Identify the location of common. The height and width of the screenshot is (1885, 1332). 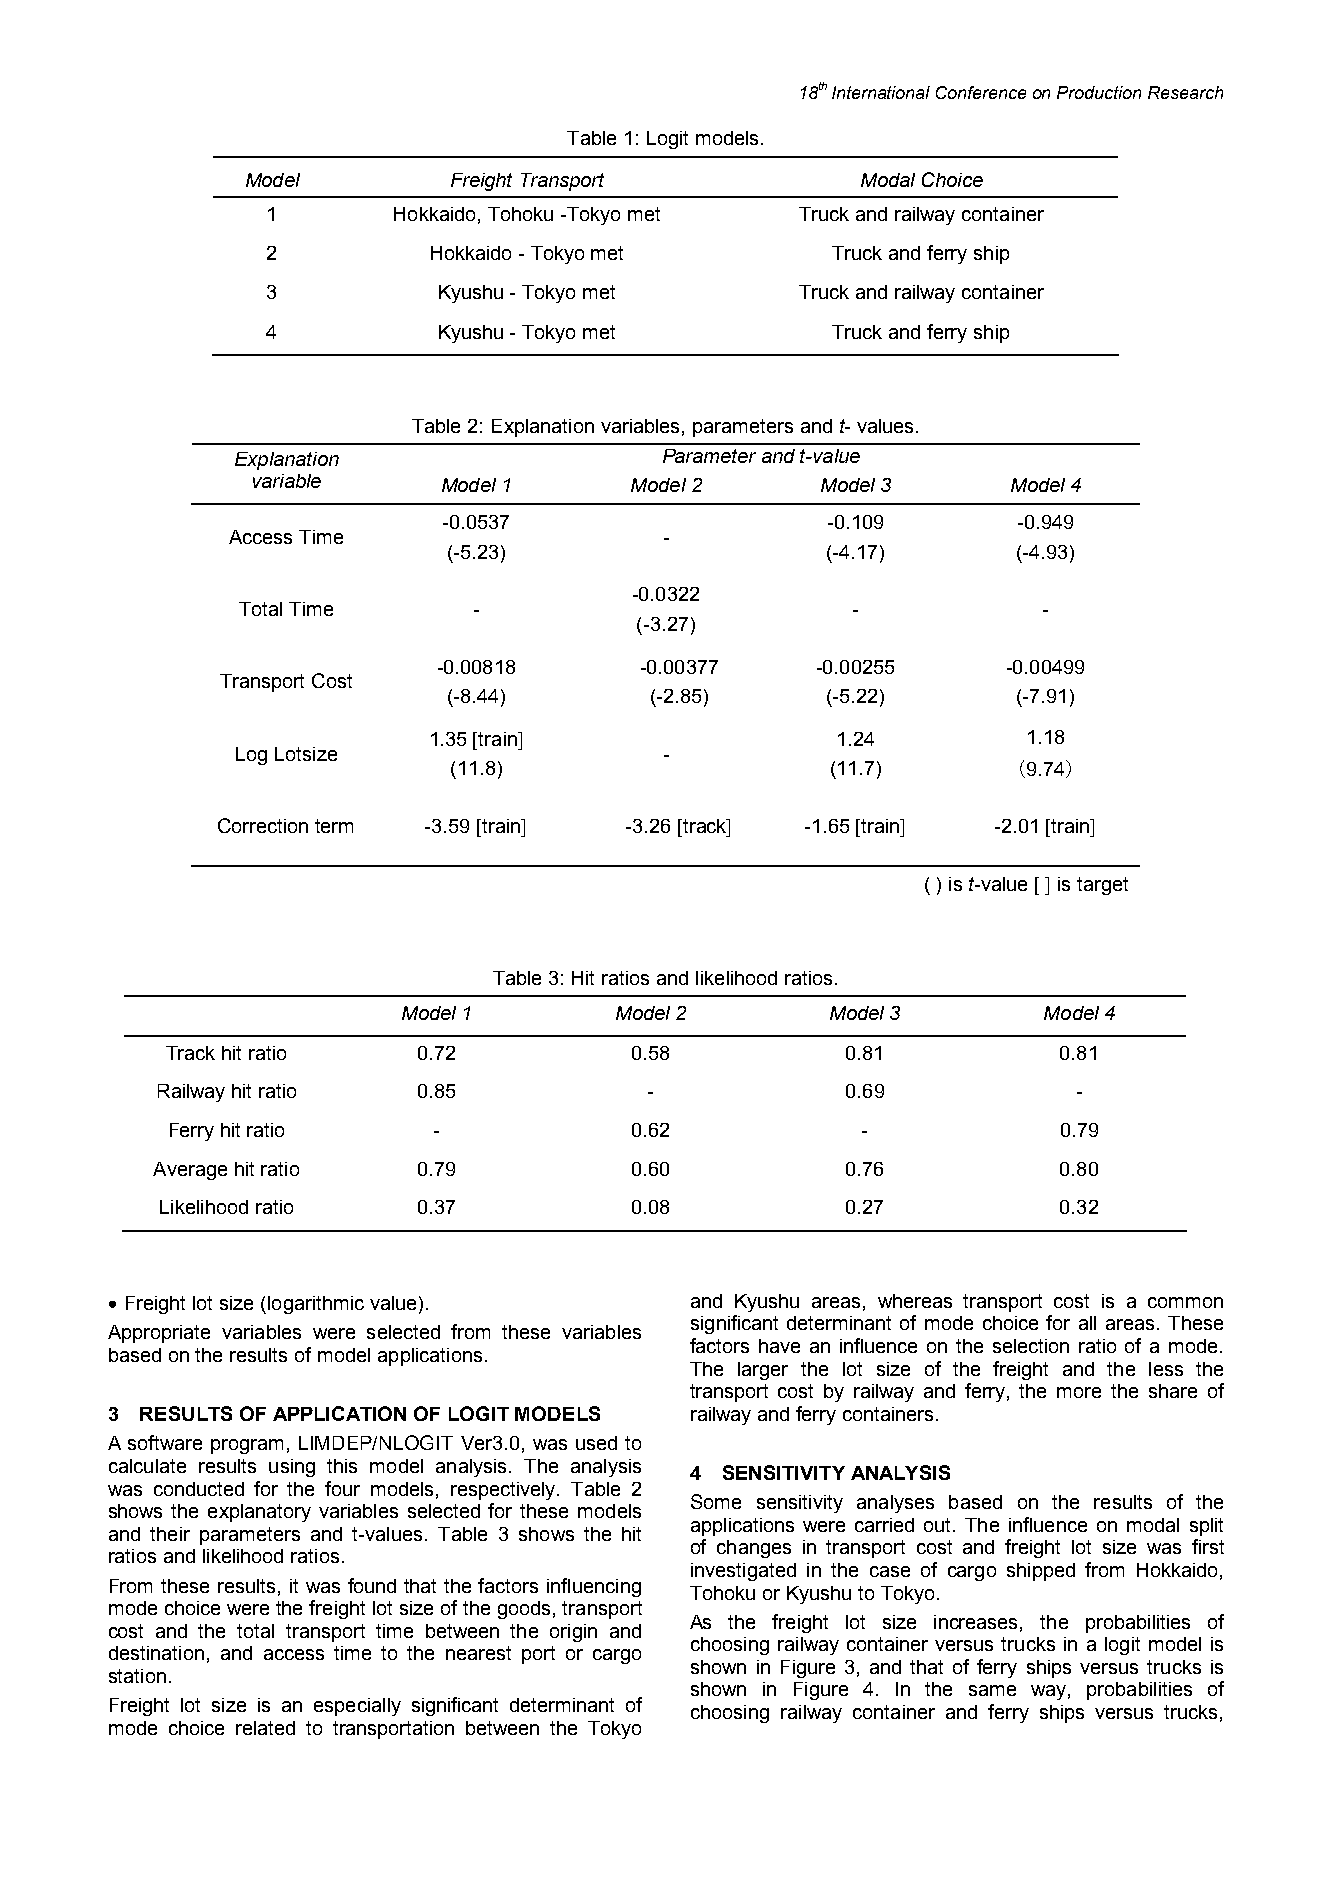
(1185, 1302).
